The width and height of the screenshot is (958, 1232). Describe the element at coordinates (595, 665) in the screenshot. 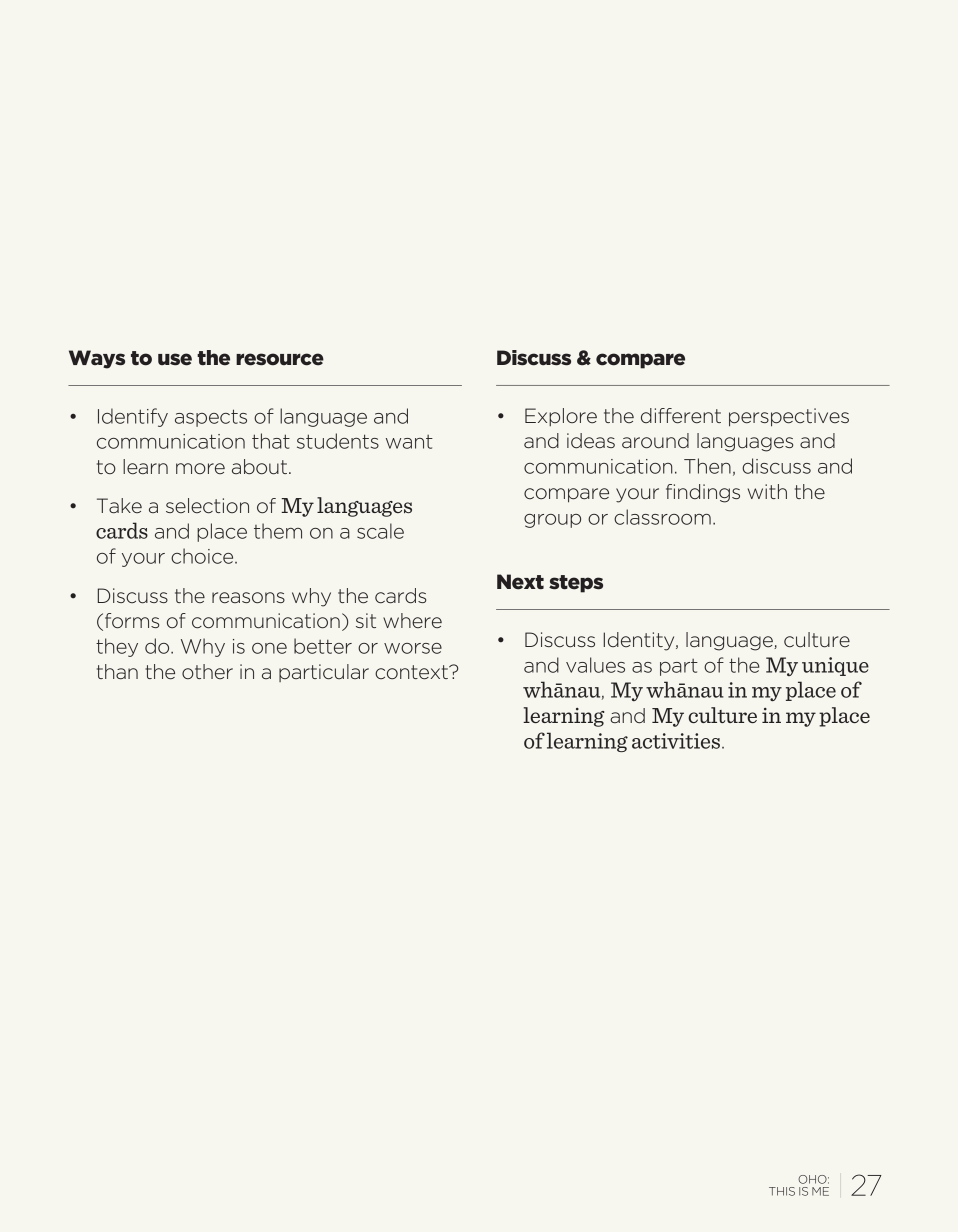

I see `values` at that location.
